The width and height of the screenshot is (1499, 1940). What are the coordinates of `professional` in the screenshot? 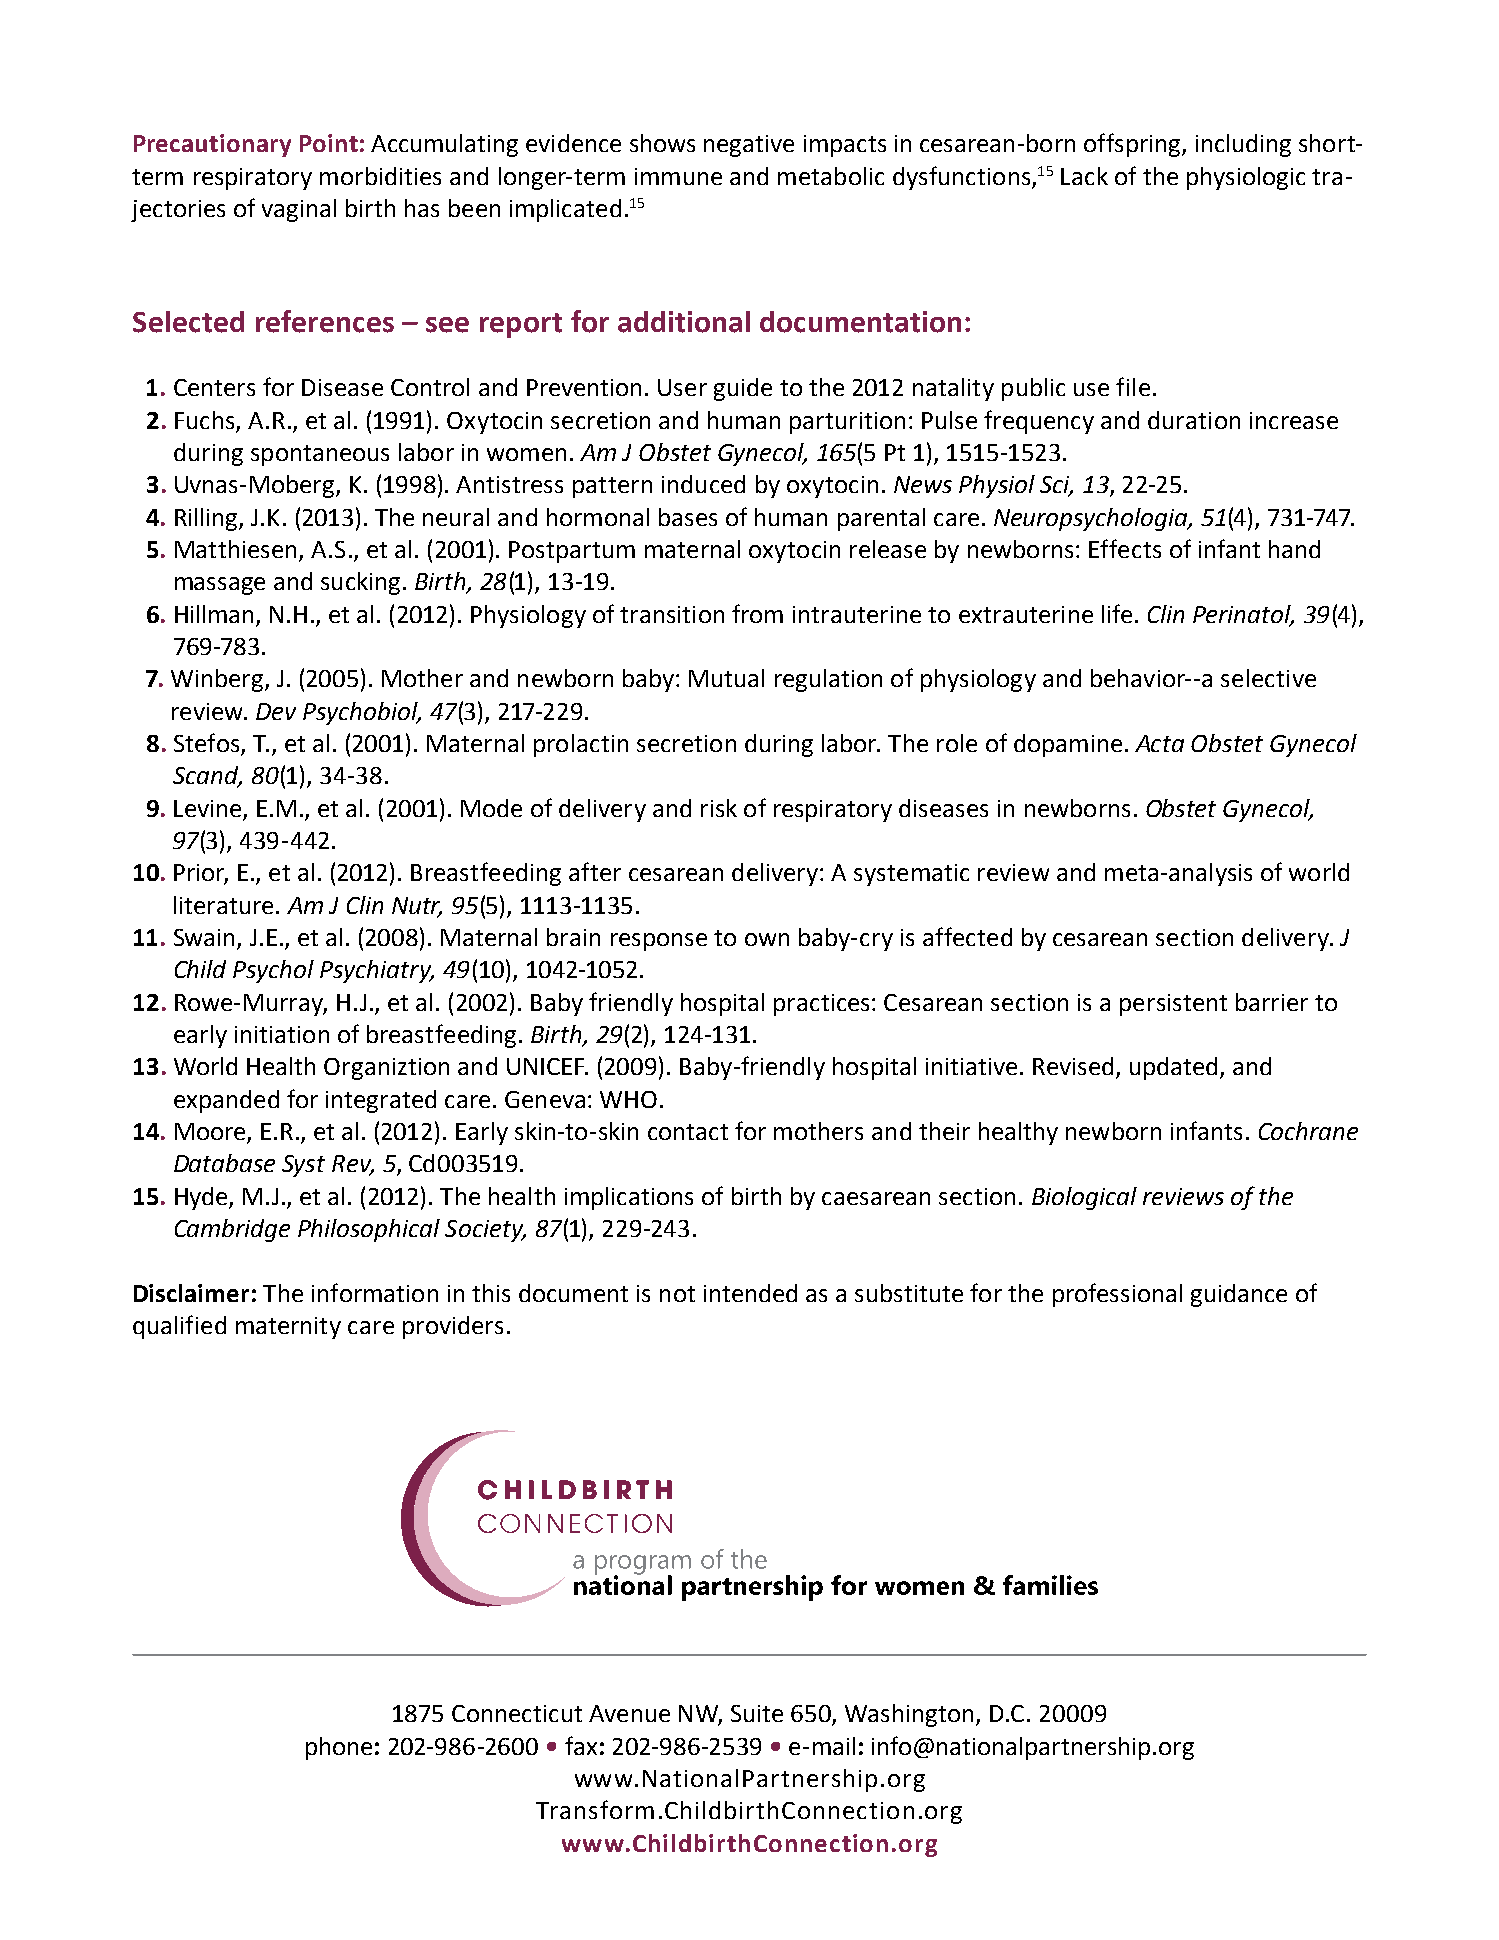 It's located at (1117, 1295).
